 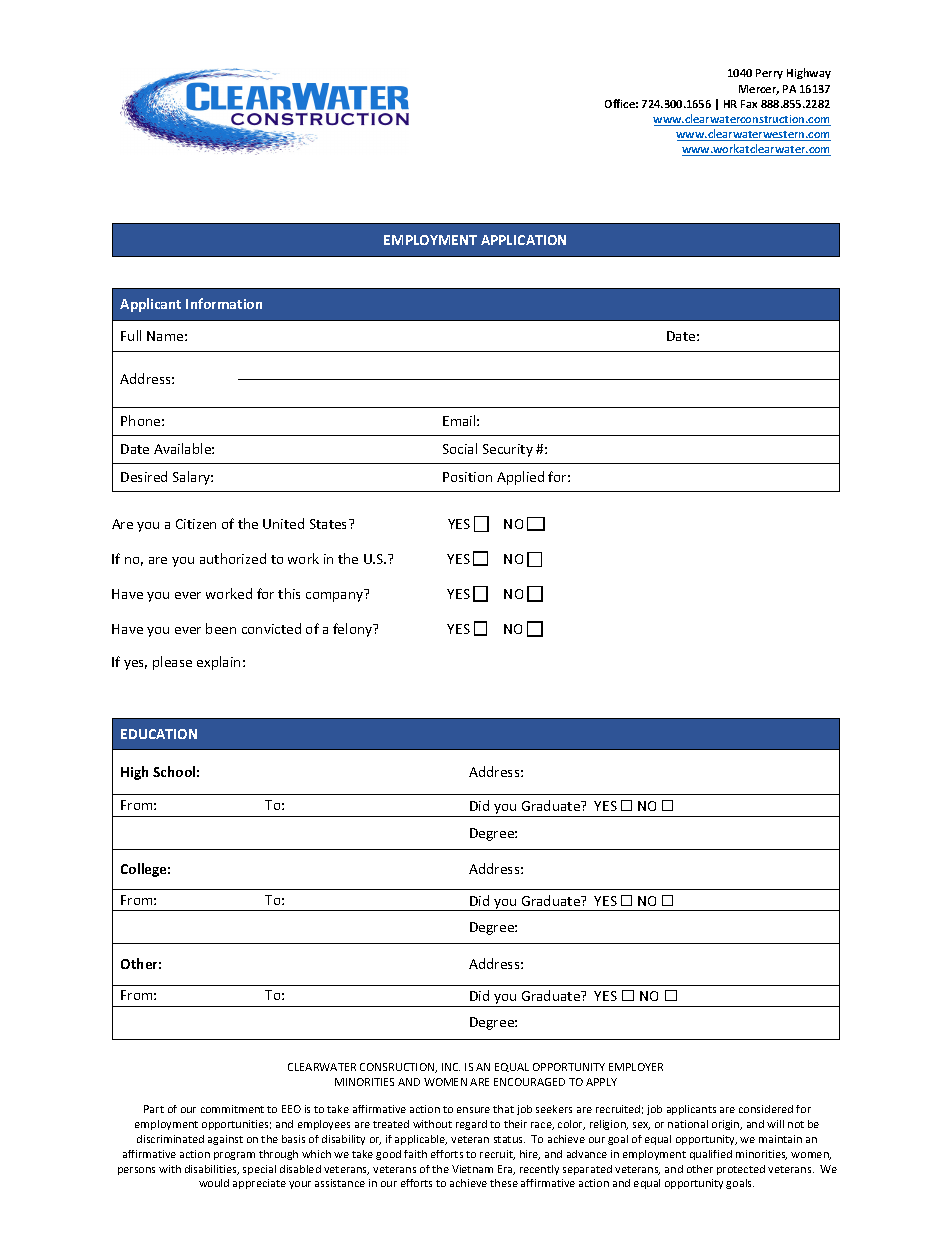 What do you see at coordinates (523, 240) in the screenshot?
I see `APPLICATION` at bounding box center [523, 240].
